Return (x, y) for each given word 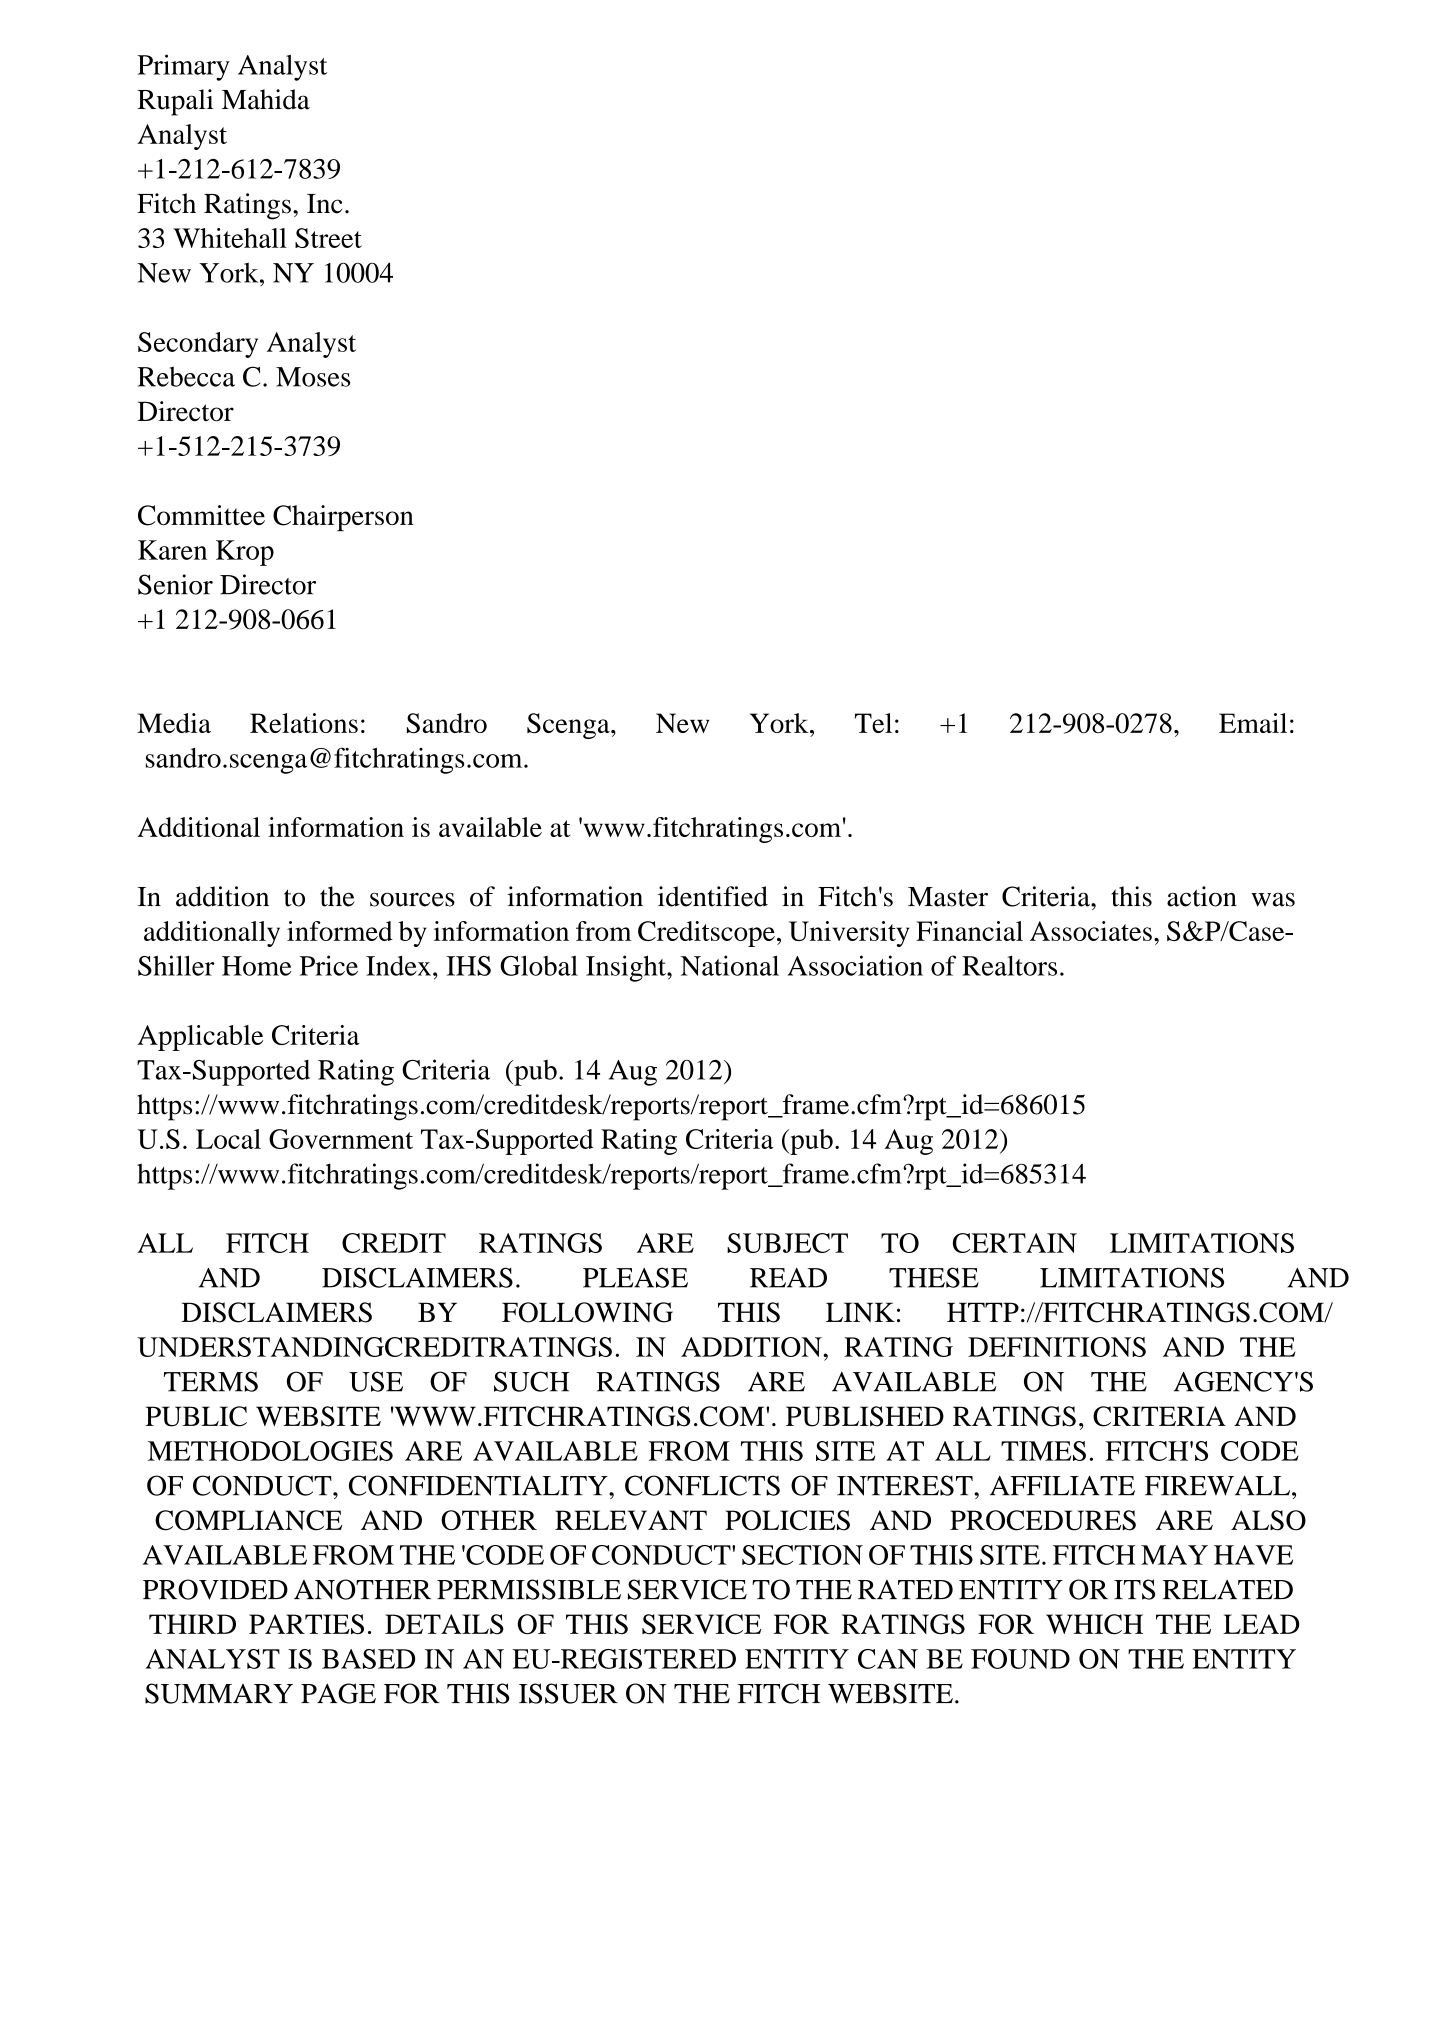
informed (340, 931)
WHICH (1094, 1624)
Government (341, 1139)
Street (328, 238)
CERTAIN (1015, 1243)
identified (713, 896)
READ (788, 1278)
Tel (873, 723)
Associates (1091, 931)
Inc (324, 204)
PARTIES (306, 1624)
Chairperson (343, 518)
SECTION (802, 1555)
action (1202, 896)
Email (1253, 723)
